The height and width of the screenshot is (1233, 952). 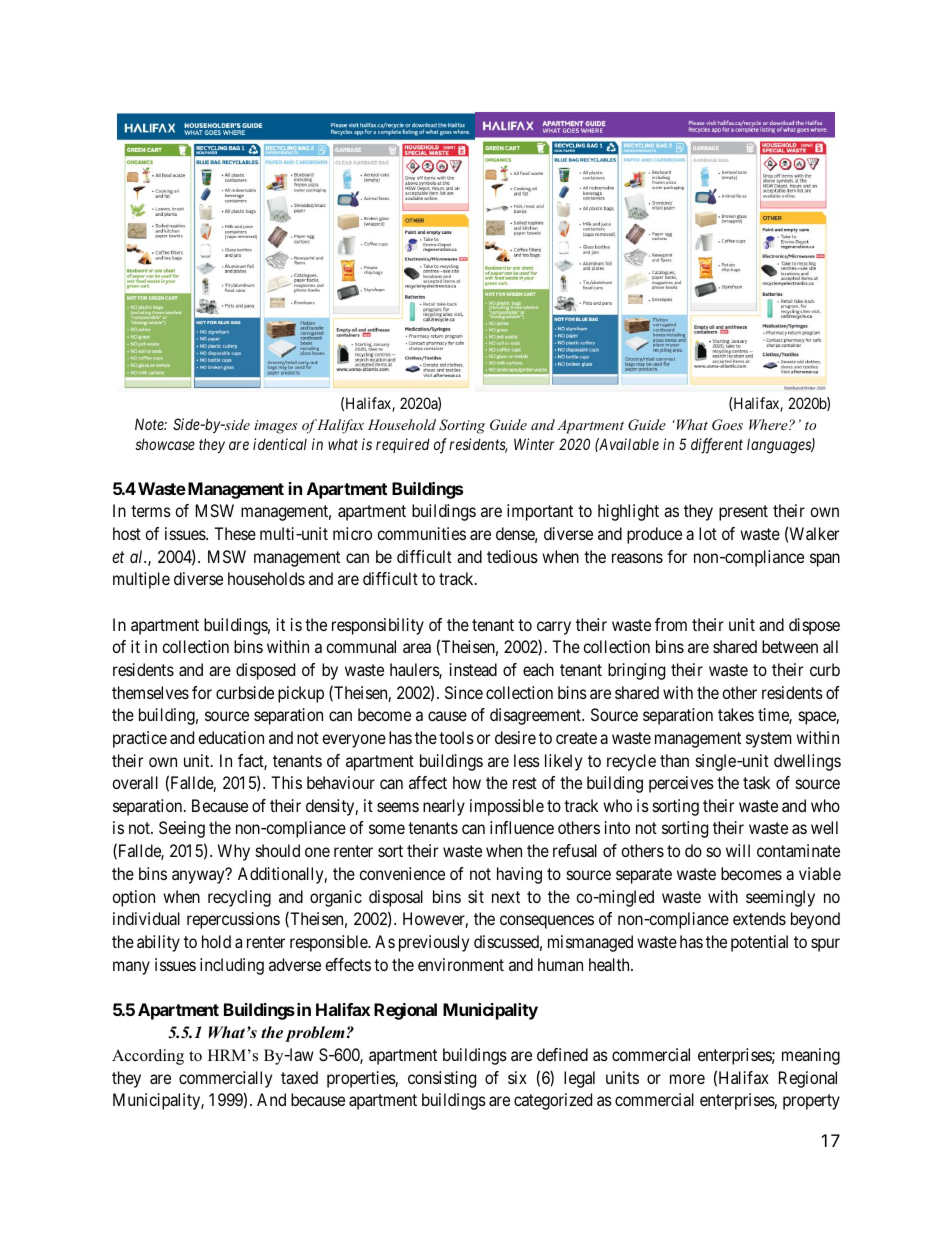 I want to click on less, so click(x=527, y=760).
